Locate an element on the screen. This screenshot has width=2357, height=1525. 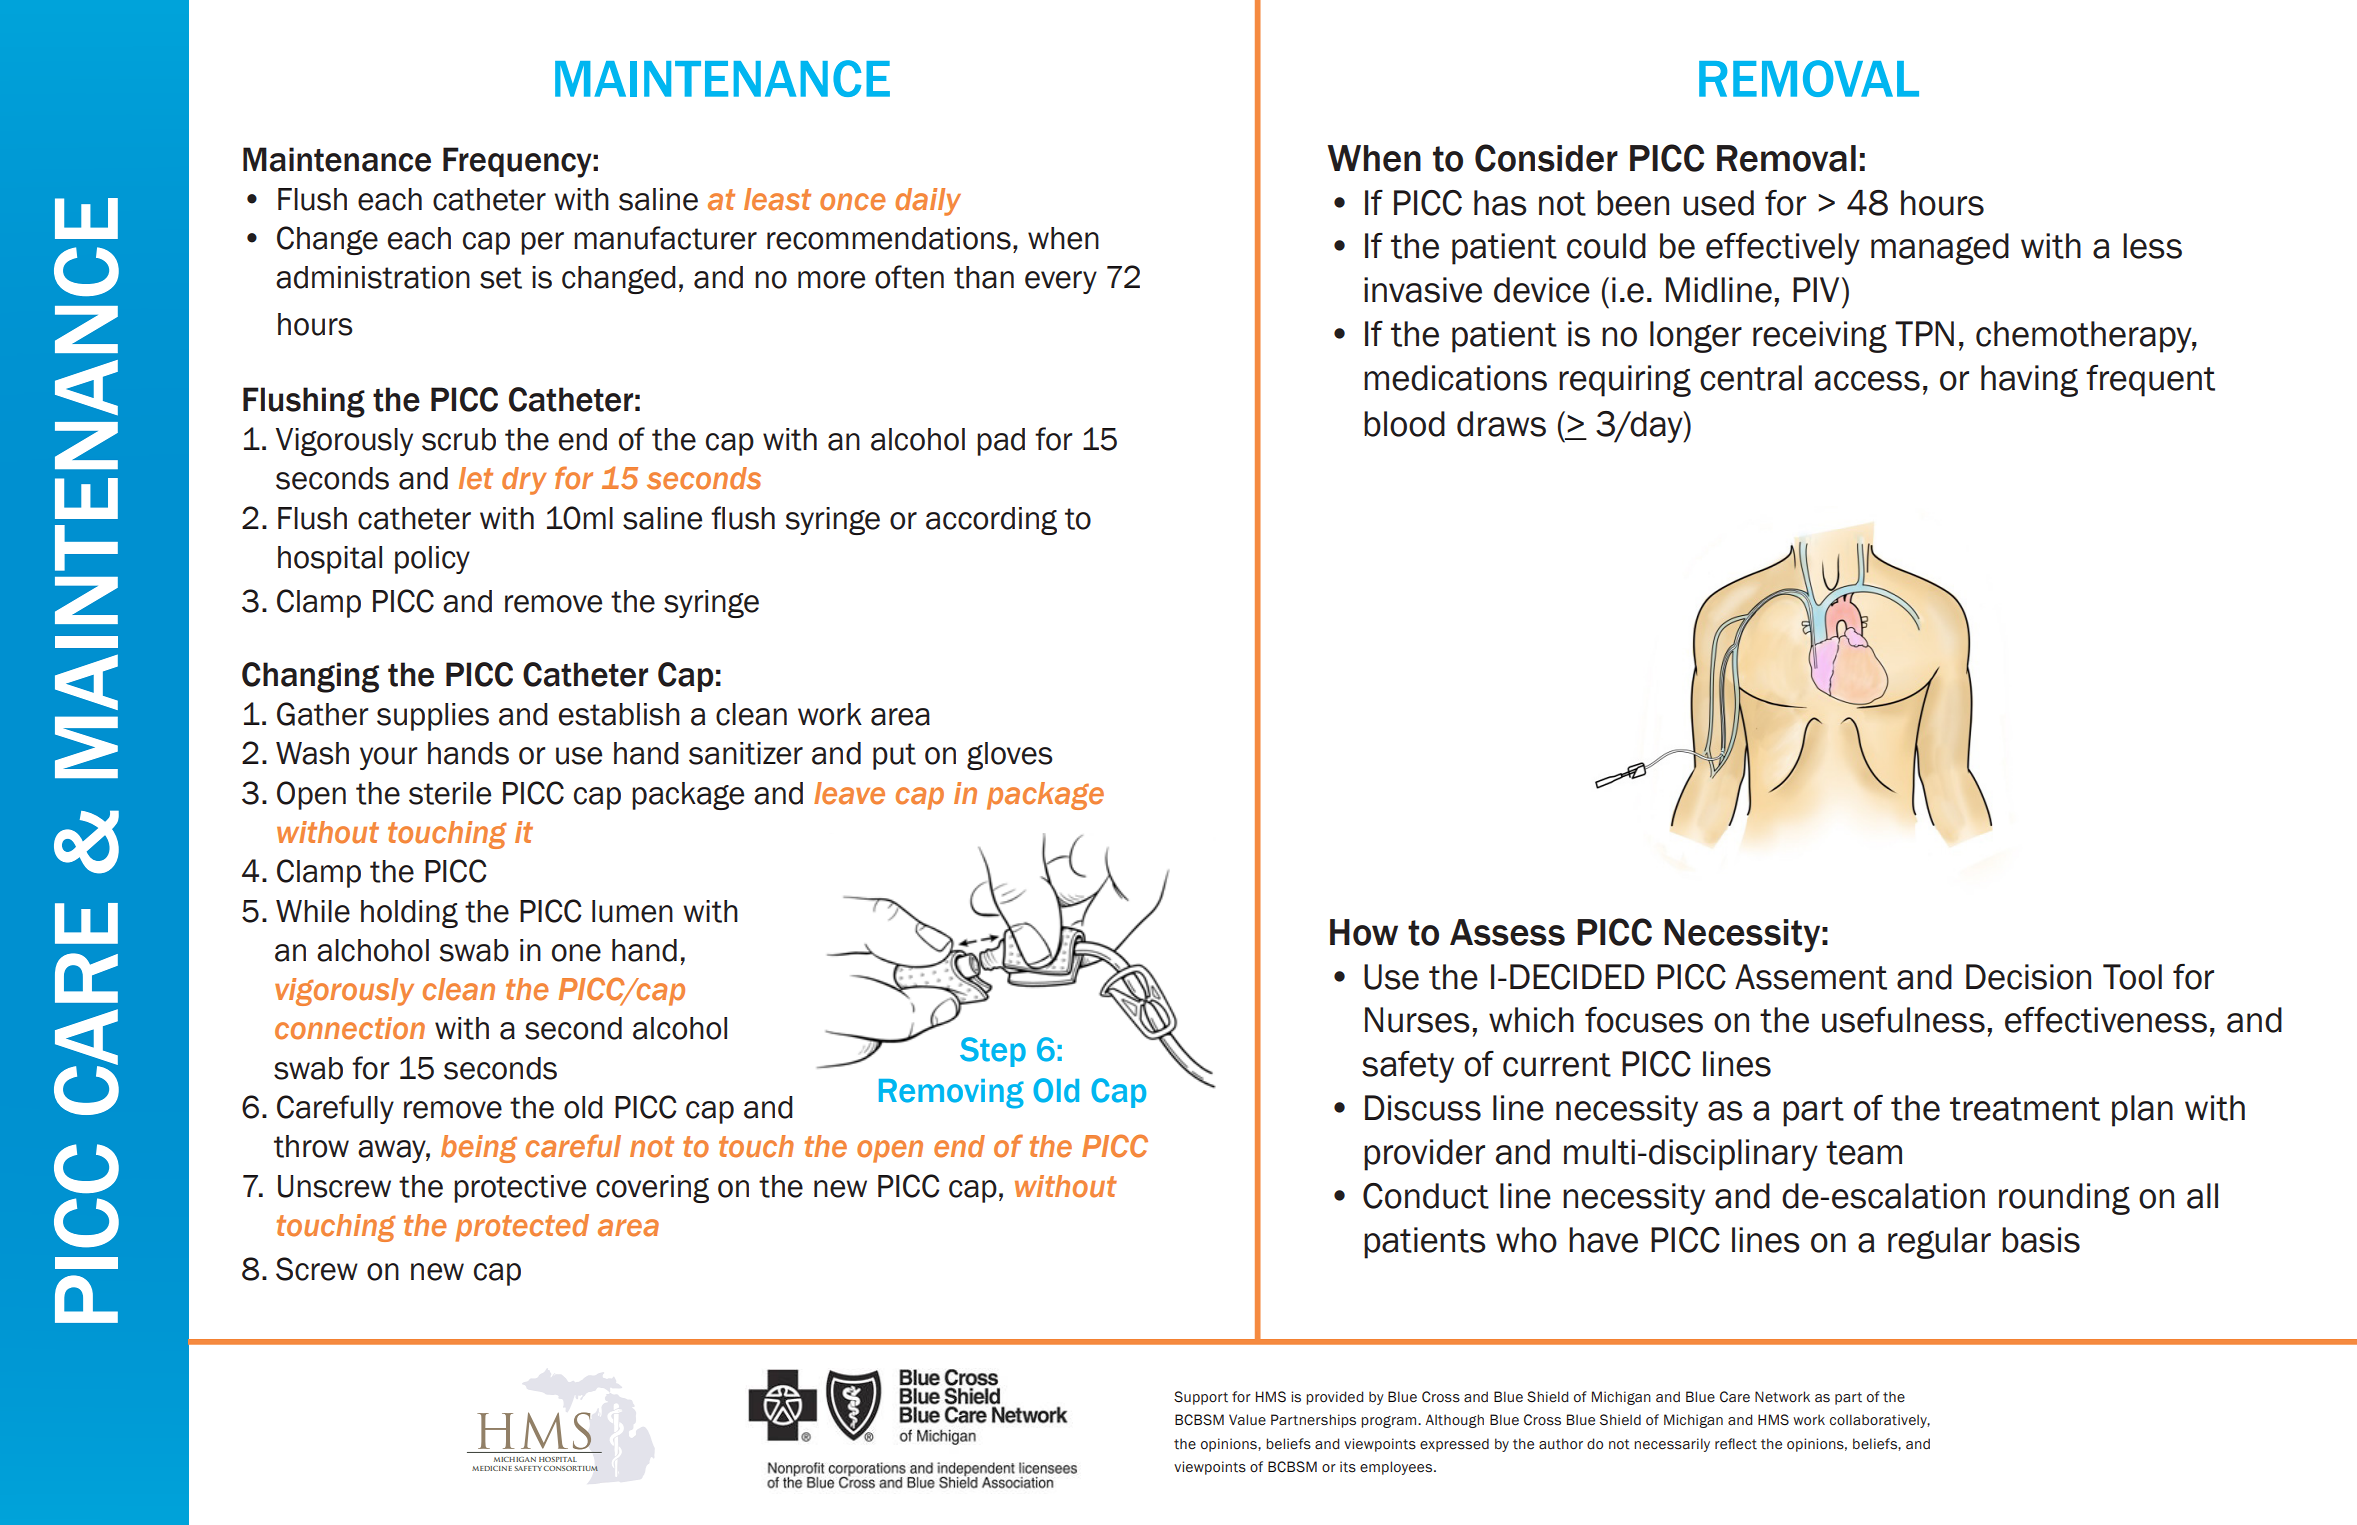
having is located at coordinates (2029, 381).
